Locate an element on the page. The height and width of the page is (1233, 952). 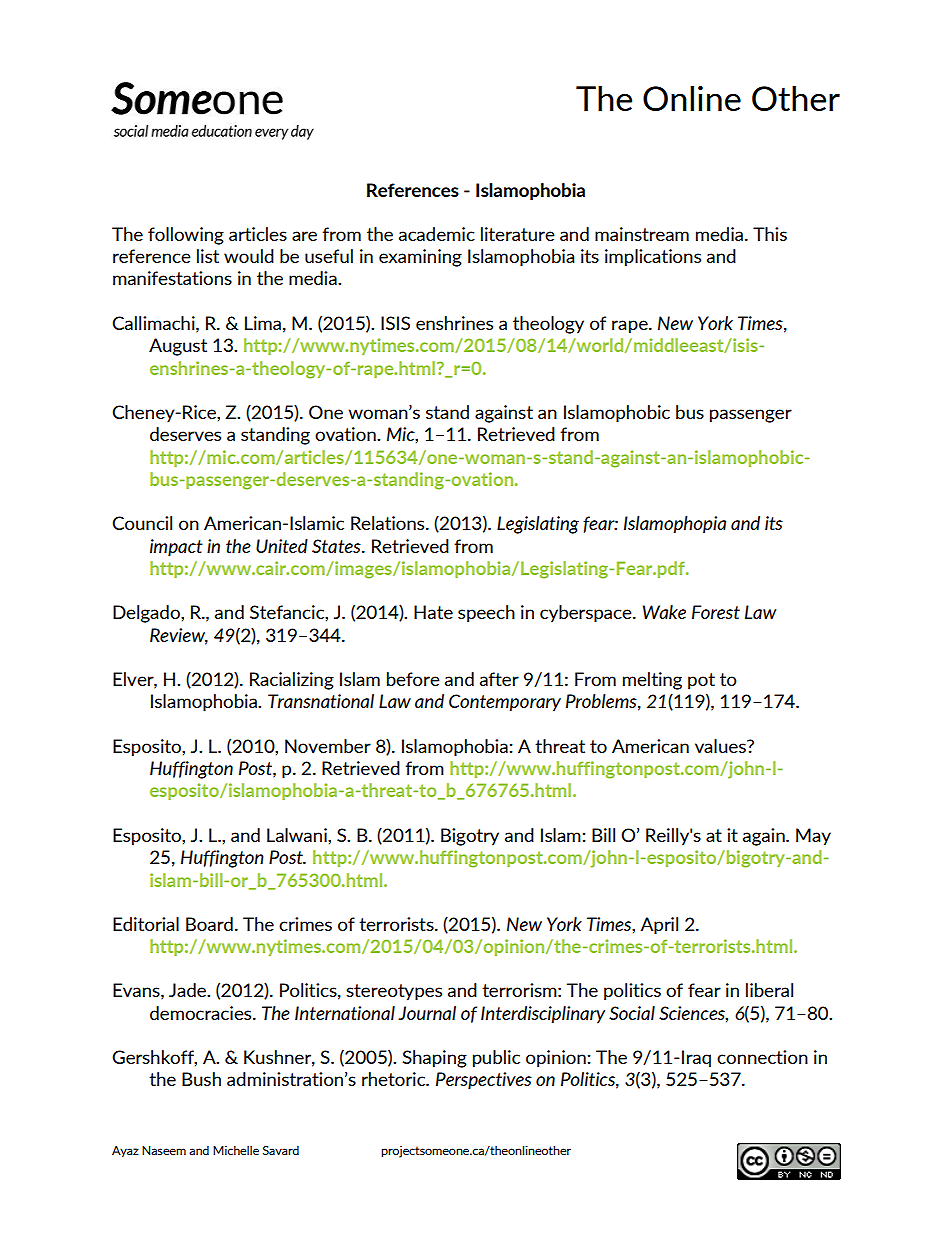
November is located at coordinates (328, 746).
